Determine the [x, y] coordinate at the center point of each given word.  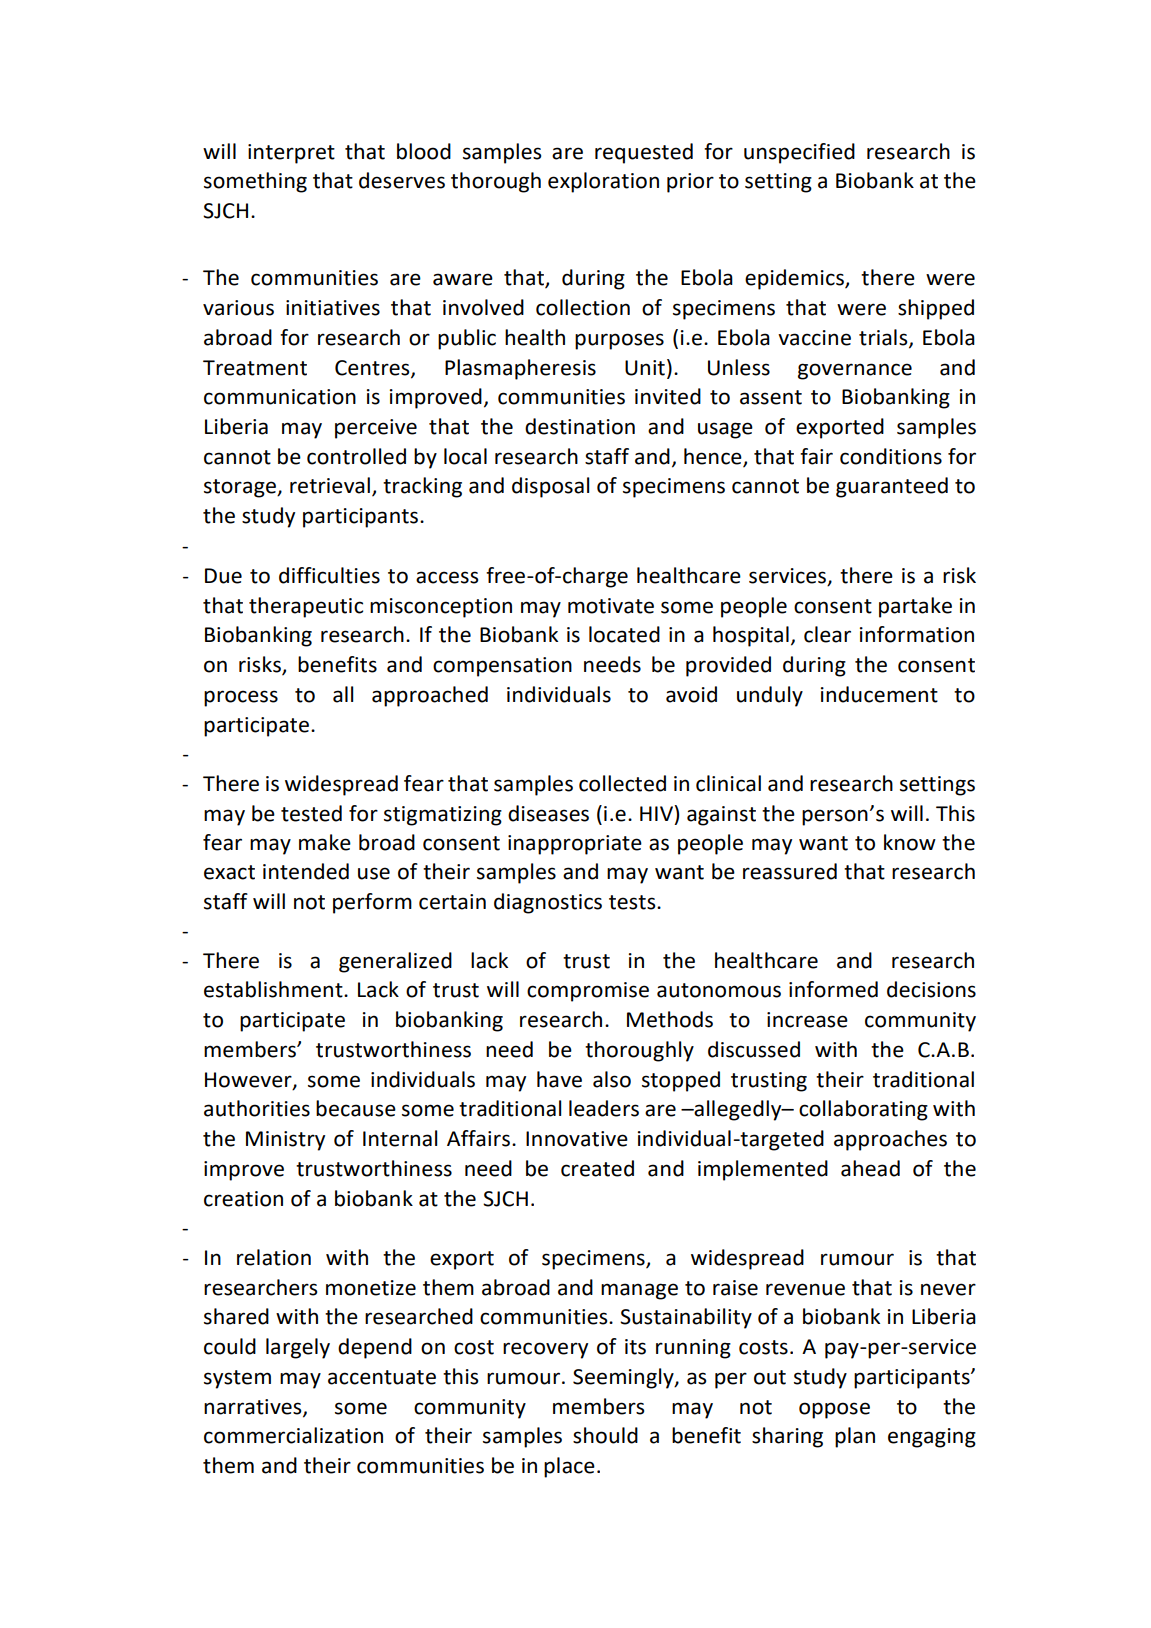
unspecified [799, 153]
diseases [548, 813]
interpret [291, 154]
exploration [603, 182]
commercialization [293, 1435]
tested [311, 813]
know [910, 842]
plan [855, 1437]
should [605, 1435]
